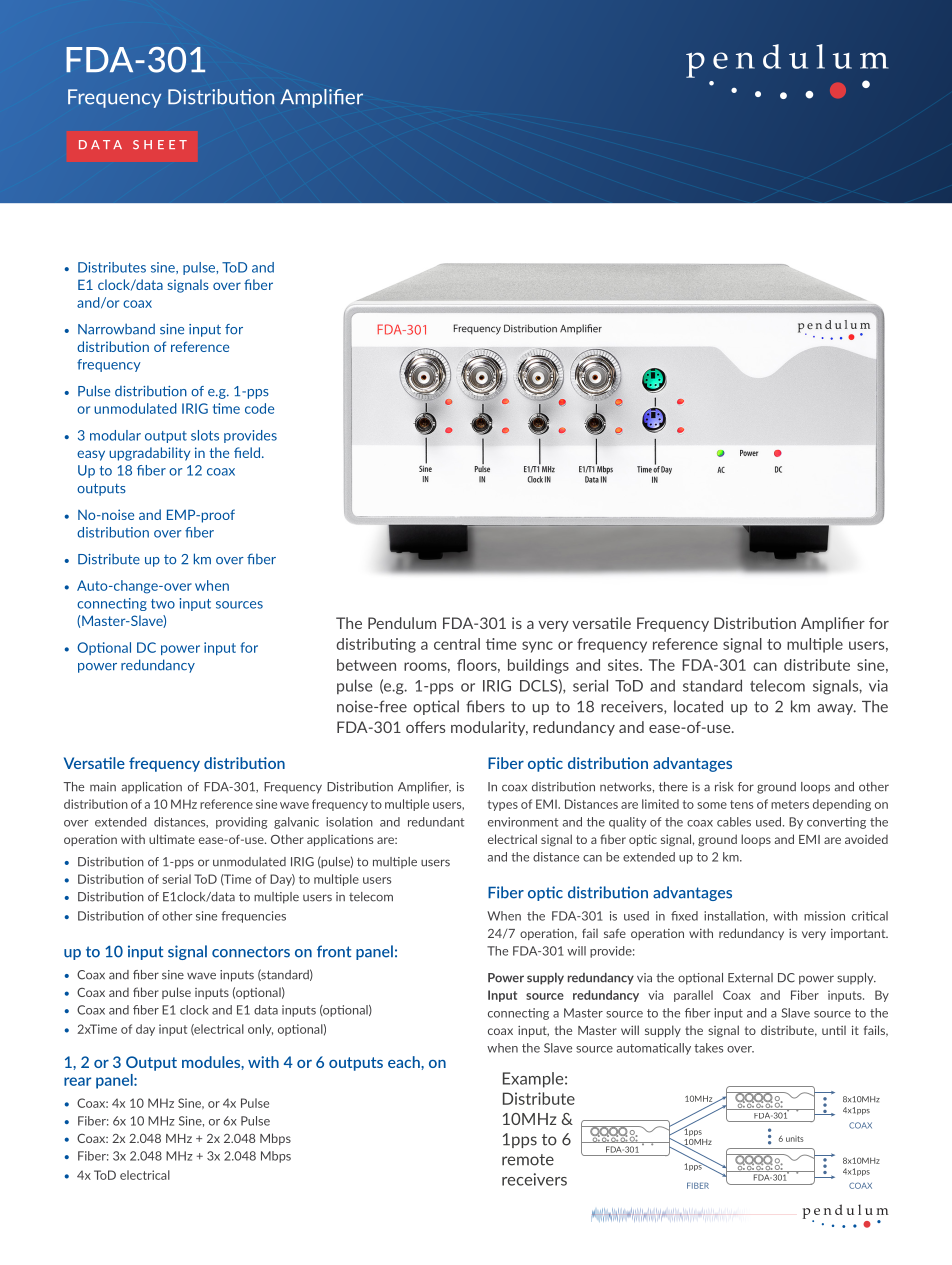 The height and width of the document is (1265, 952). Describe the element at coordinates (836, 709) in the document. I see `away` at that location.
